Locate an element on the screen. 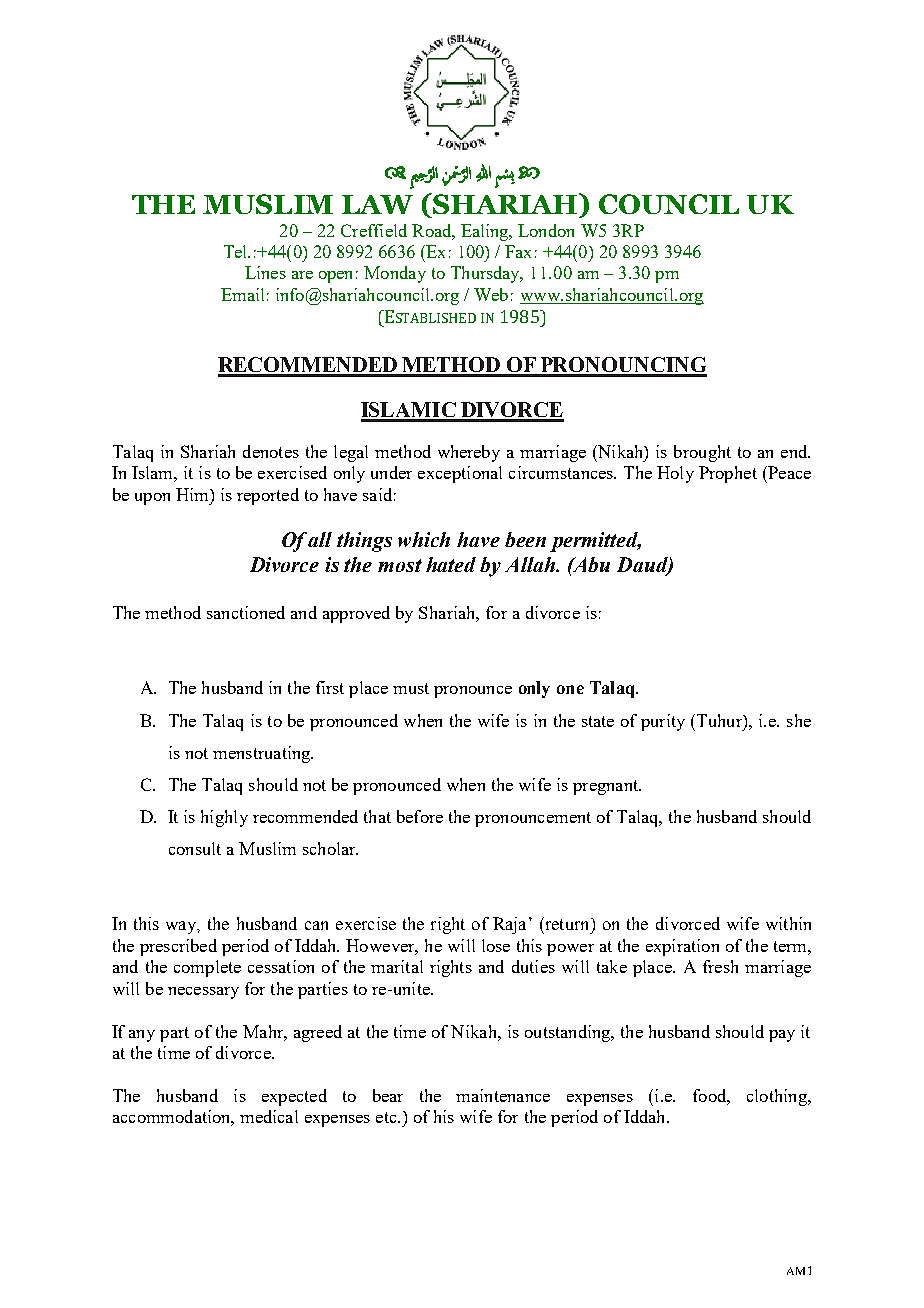  which is located at coordinates (424, 539).
